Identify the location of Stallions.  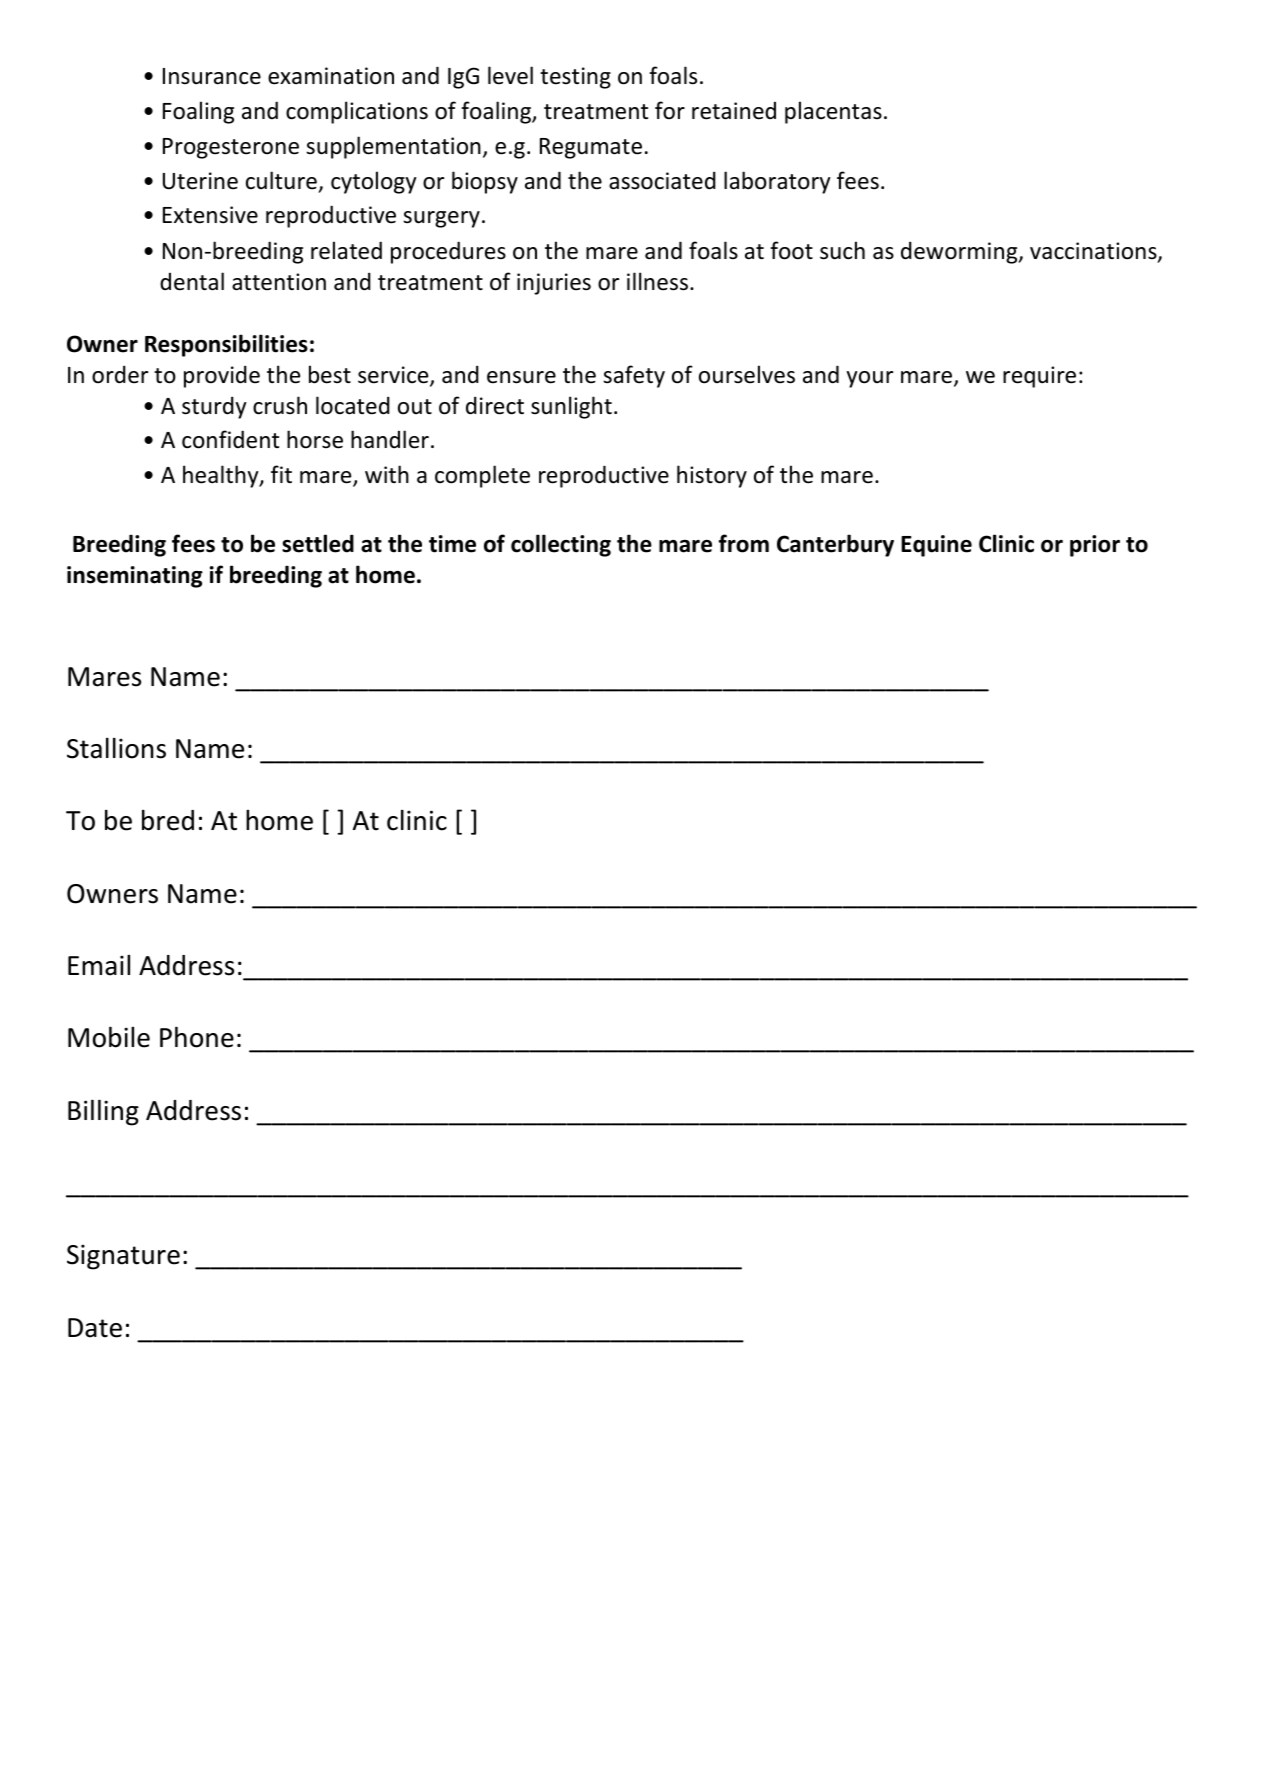
(116, 748).
